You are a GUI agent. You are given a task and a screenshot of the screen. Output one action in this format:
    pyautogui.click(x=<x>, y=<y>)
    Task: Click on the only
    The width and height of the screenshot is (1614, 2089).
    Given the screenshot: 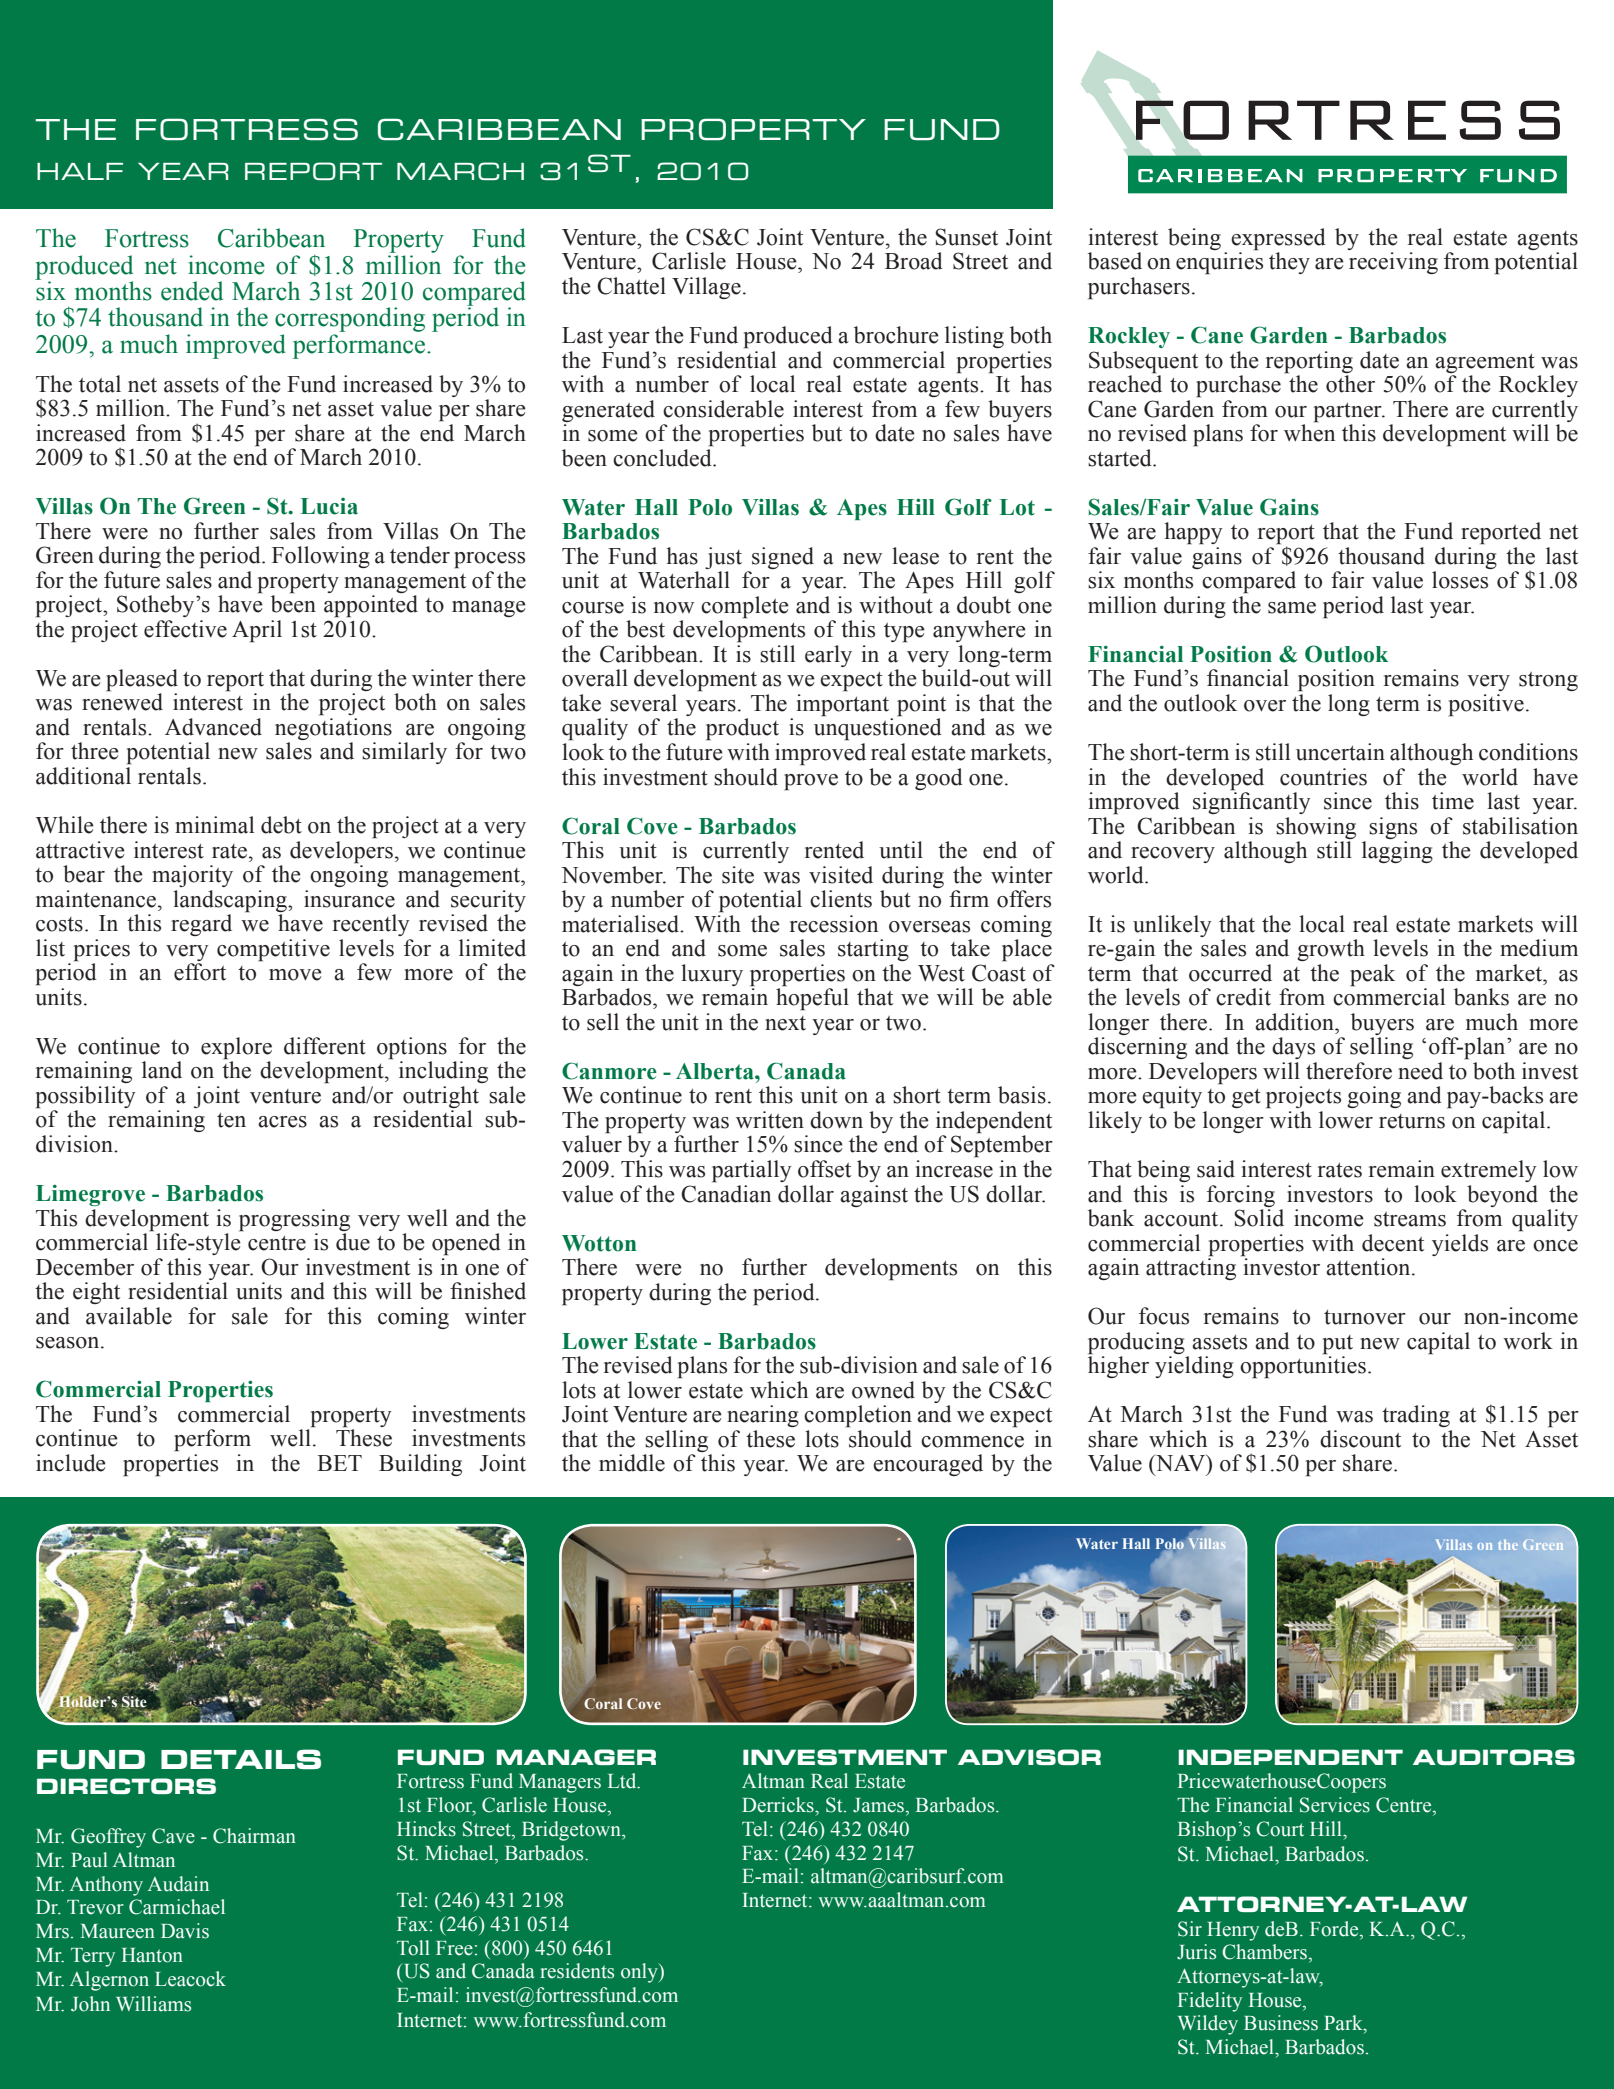 What is the action you would take?
    pyautogui.click(x=640, y=1973)
